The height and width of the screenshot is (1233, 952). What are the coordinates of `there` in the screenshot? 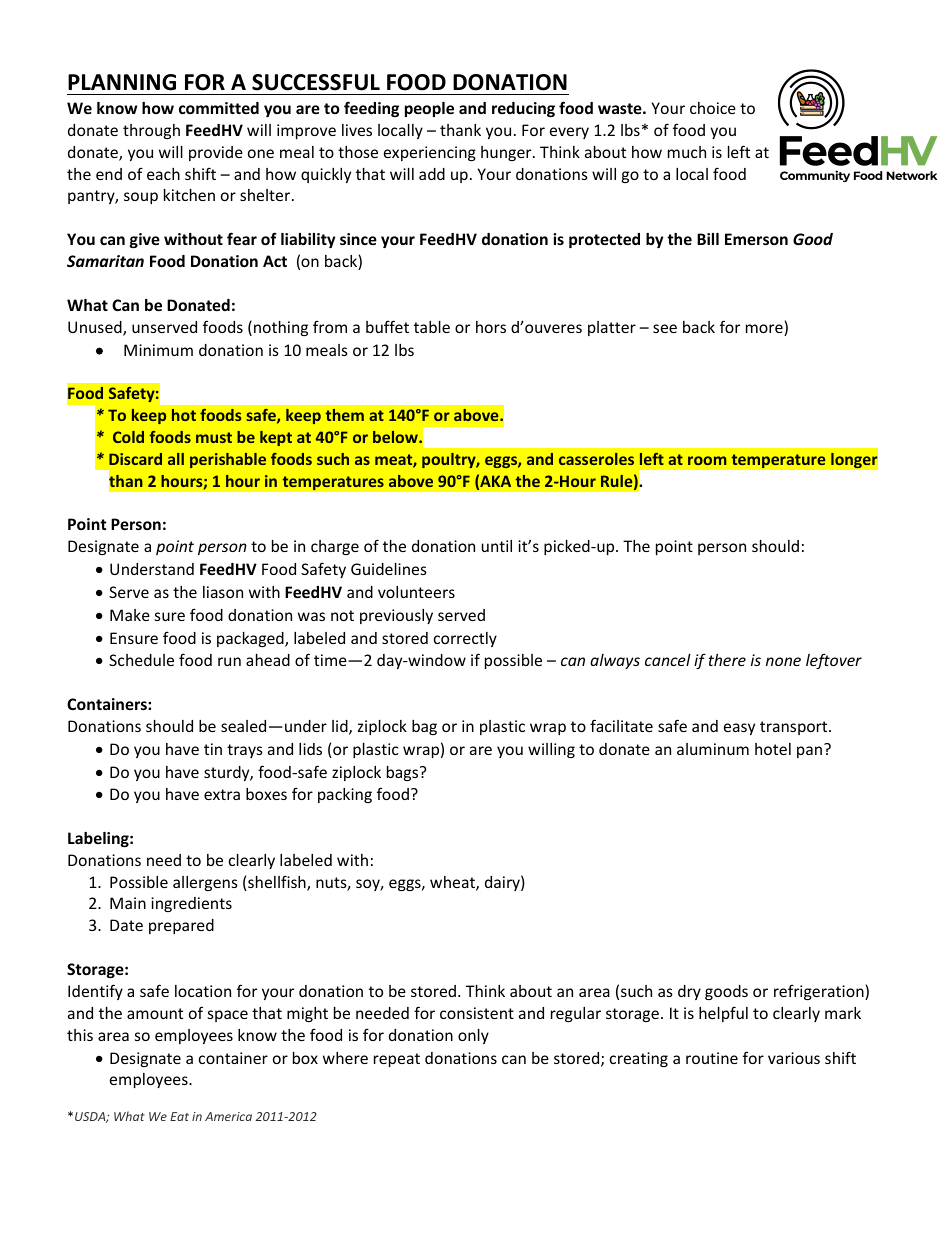 It's located at (727, 660).
